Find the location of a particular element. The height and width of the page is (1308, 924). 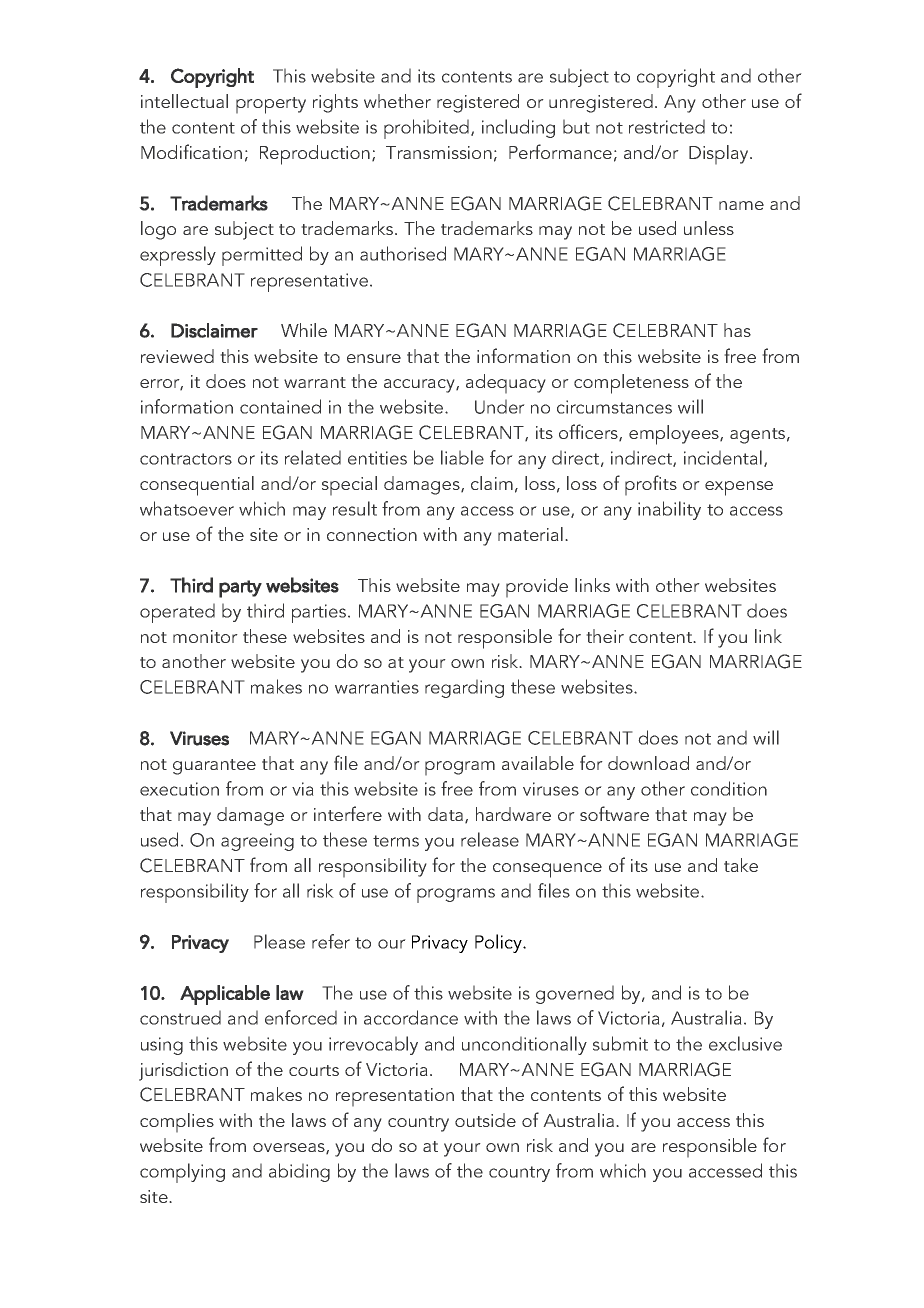

Under is located at coordinates (500, 406).
